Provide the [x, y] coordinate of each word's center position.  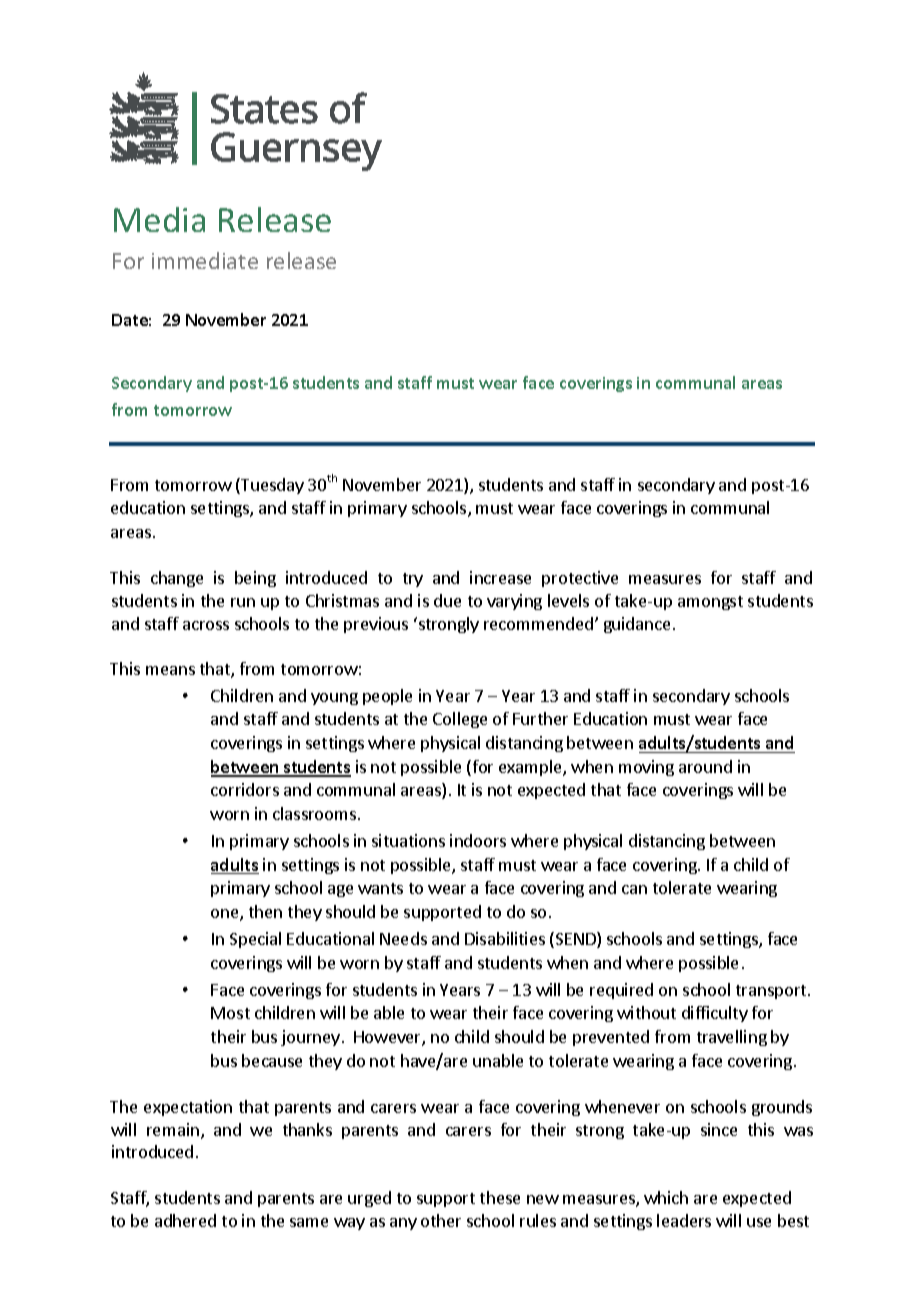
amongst [710, 603]
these [500, 1197]
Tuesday [271, 486]
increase [500, 577]
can [634, 889]
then [265, 911]
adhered [185, 1220]
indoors [478, 840]
